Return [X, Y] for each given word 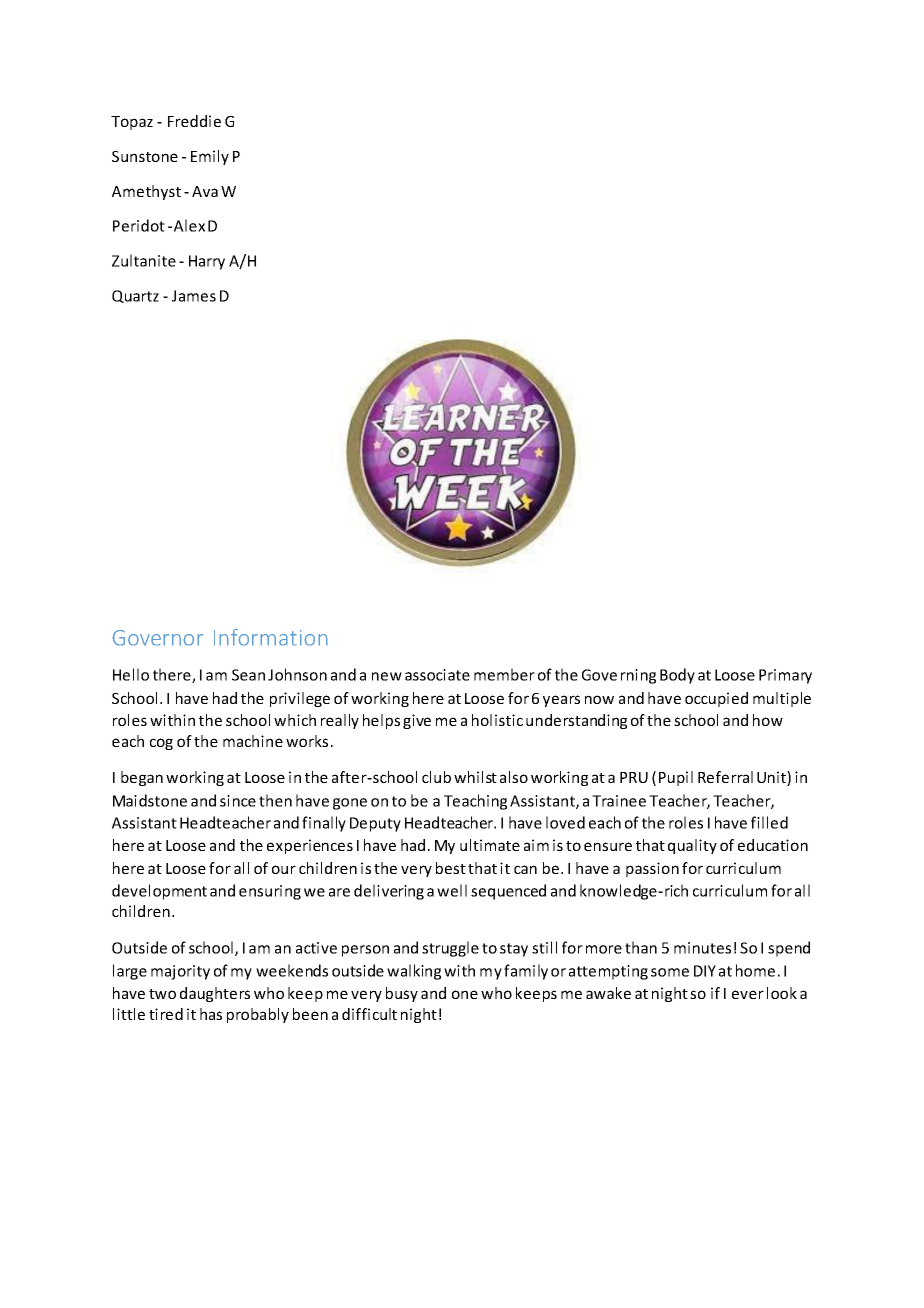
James [194, 296]
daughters [215, 994]
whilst [475, 777]
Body [677, 676]
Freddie [194, 121]
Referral [725, 777]
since [238, 801]
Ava [205, 191]
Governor [157, 638]
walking [414, 972]
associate [437, 675]
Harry [207, 262]
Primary [785, 676]
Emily [210, 157]
